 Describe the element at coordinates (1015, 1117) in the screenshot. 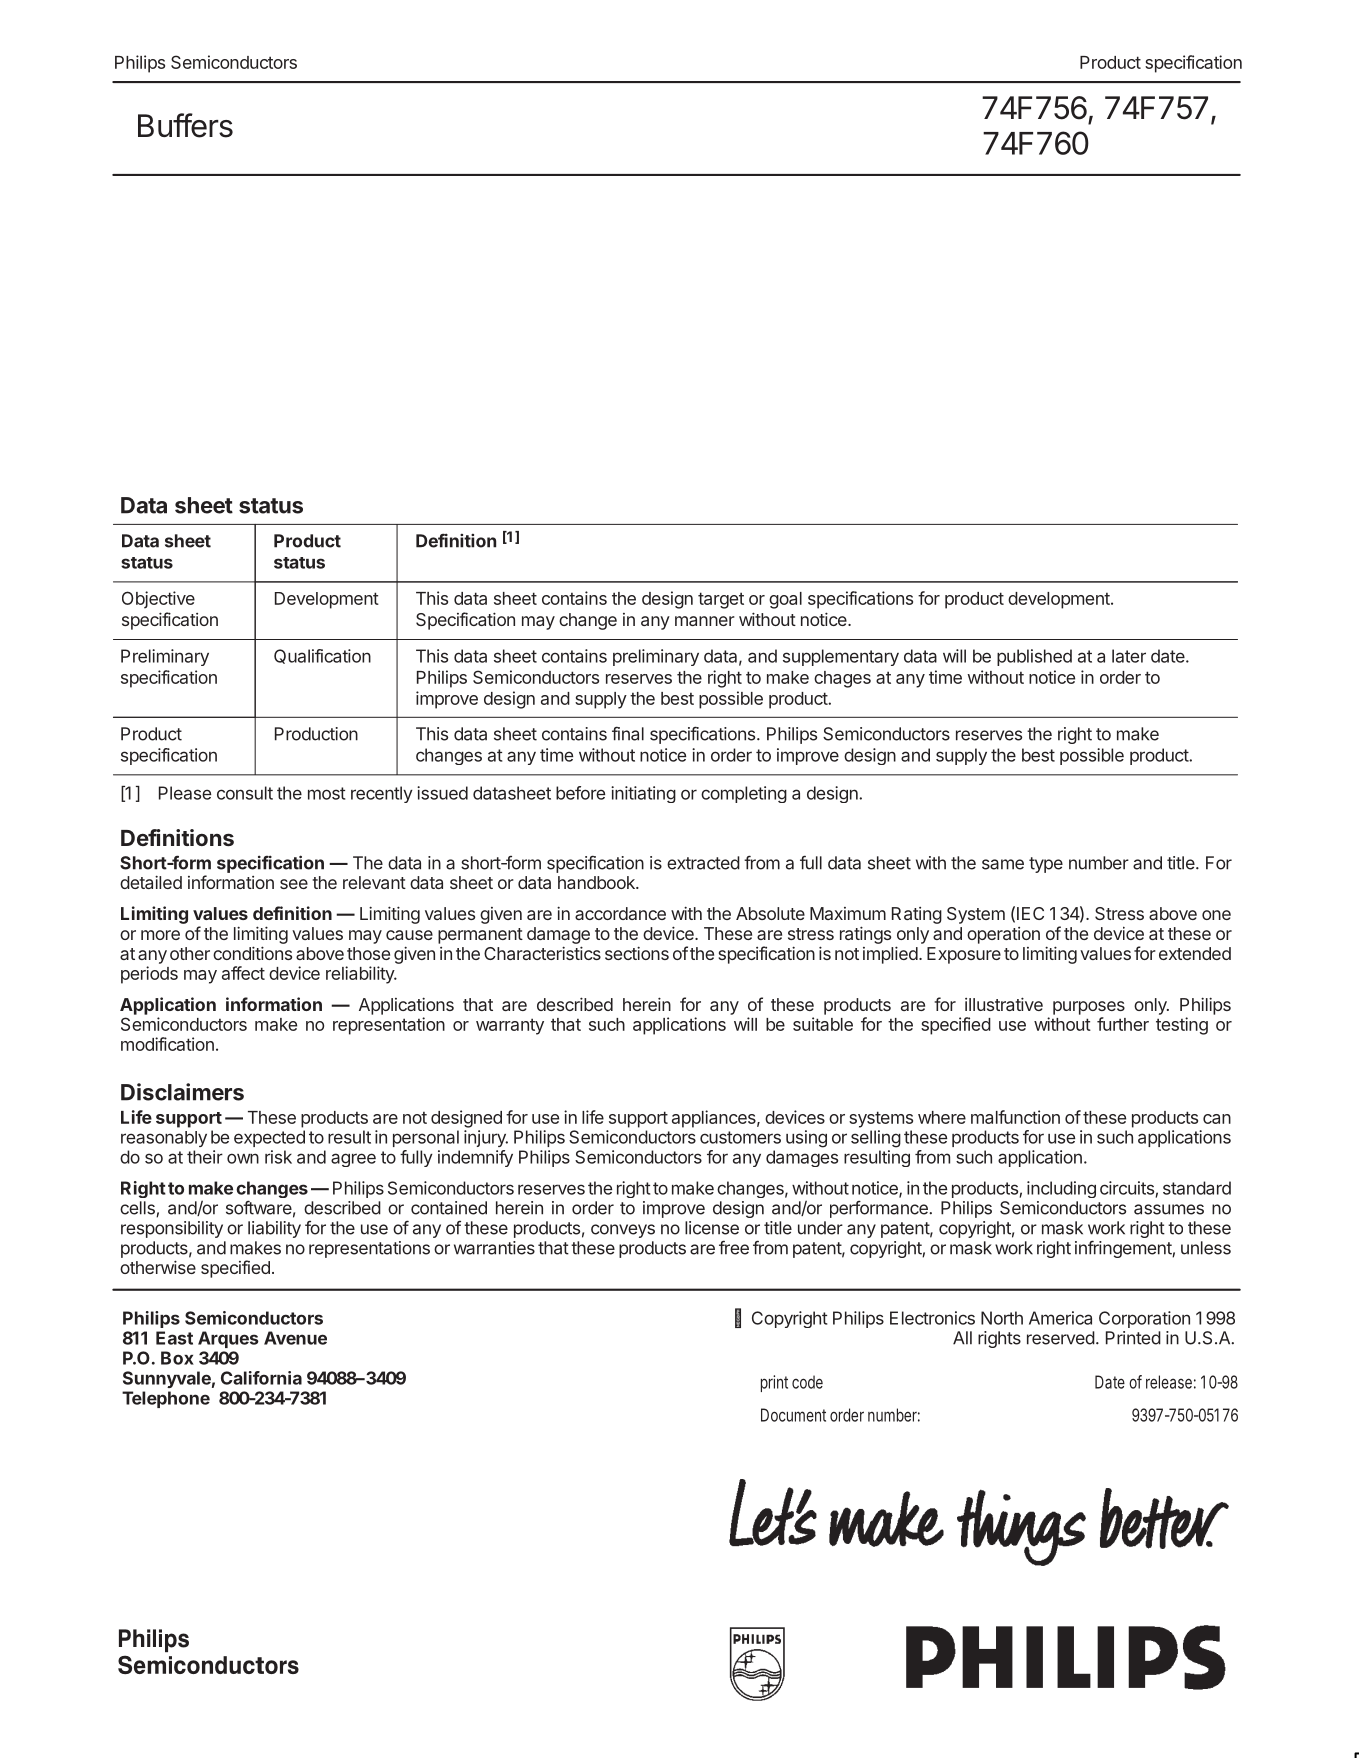

I see `malfunction` at that location.
